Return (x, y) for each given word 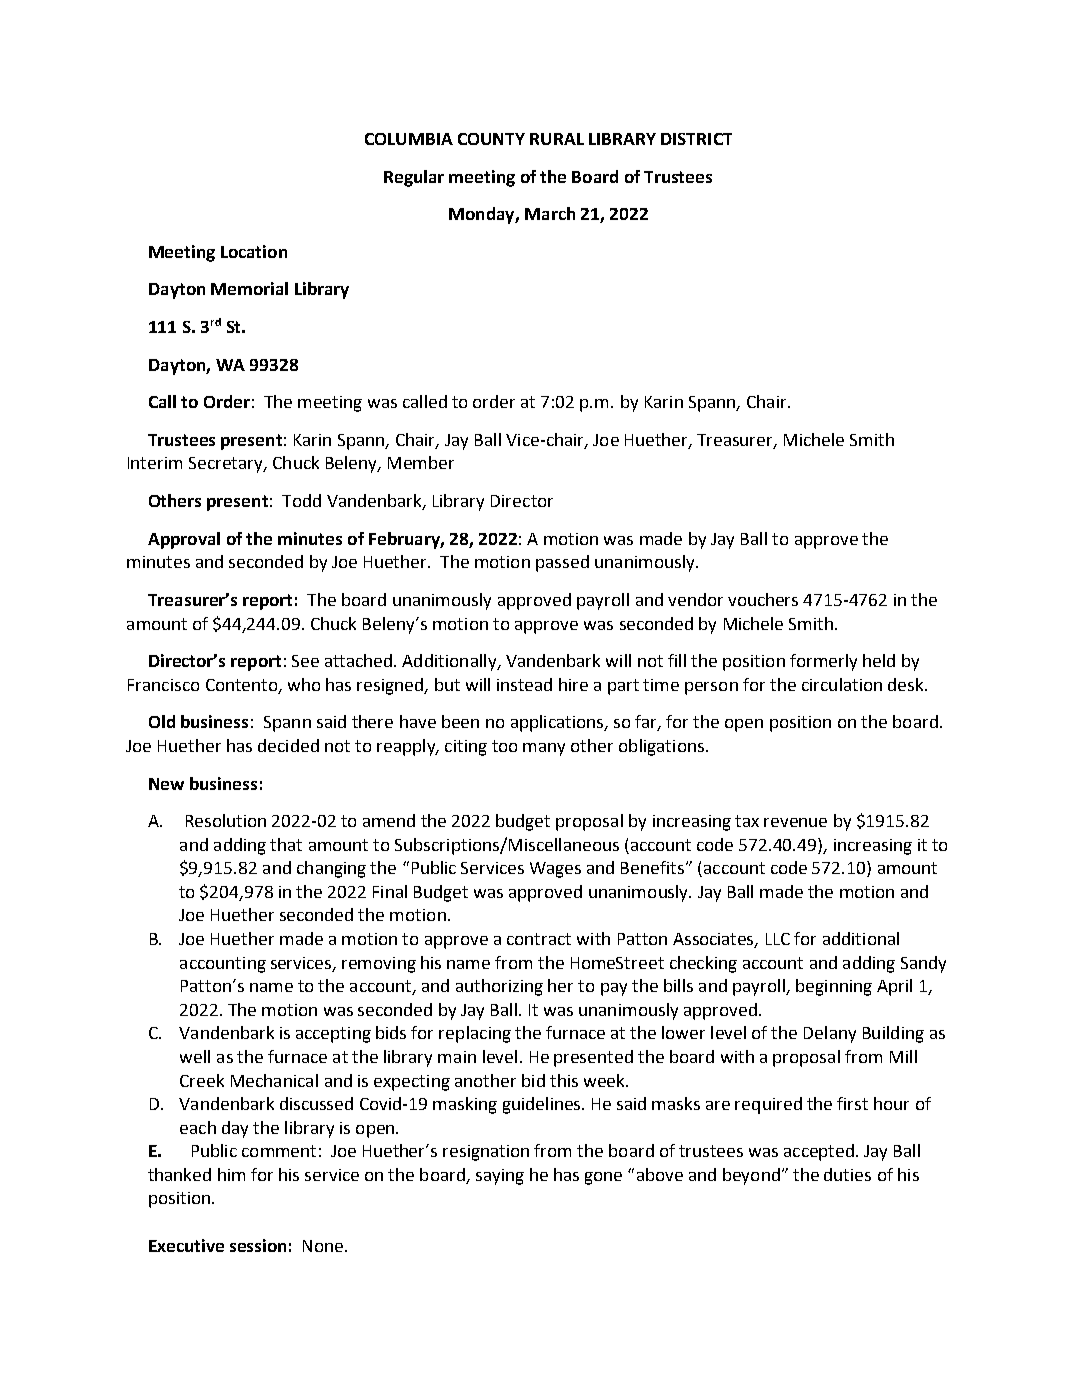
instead (524, 684)
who (304, 684)
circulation (842, 684)
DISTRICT (696, 139)
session (258, 1245)
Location (254, 251)
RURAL (557, 139)
